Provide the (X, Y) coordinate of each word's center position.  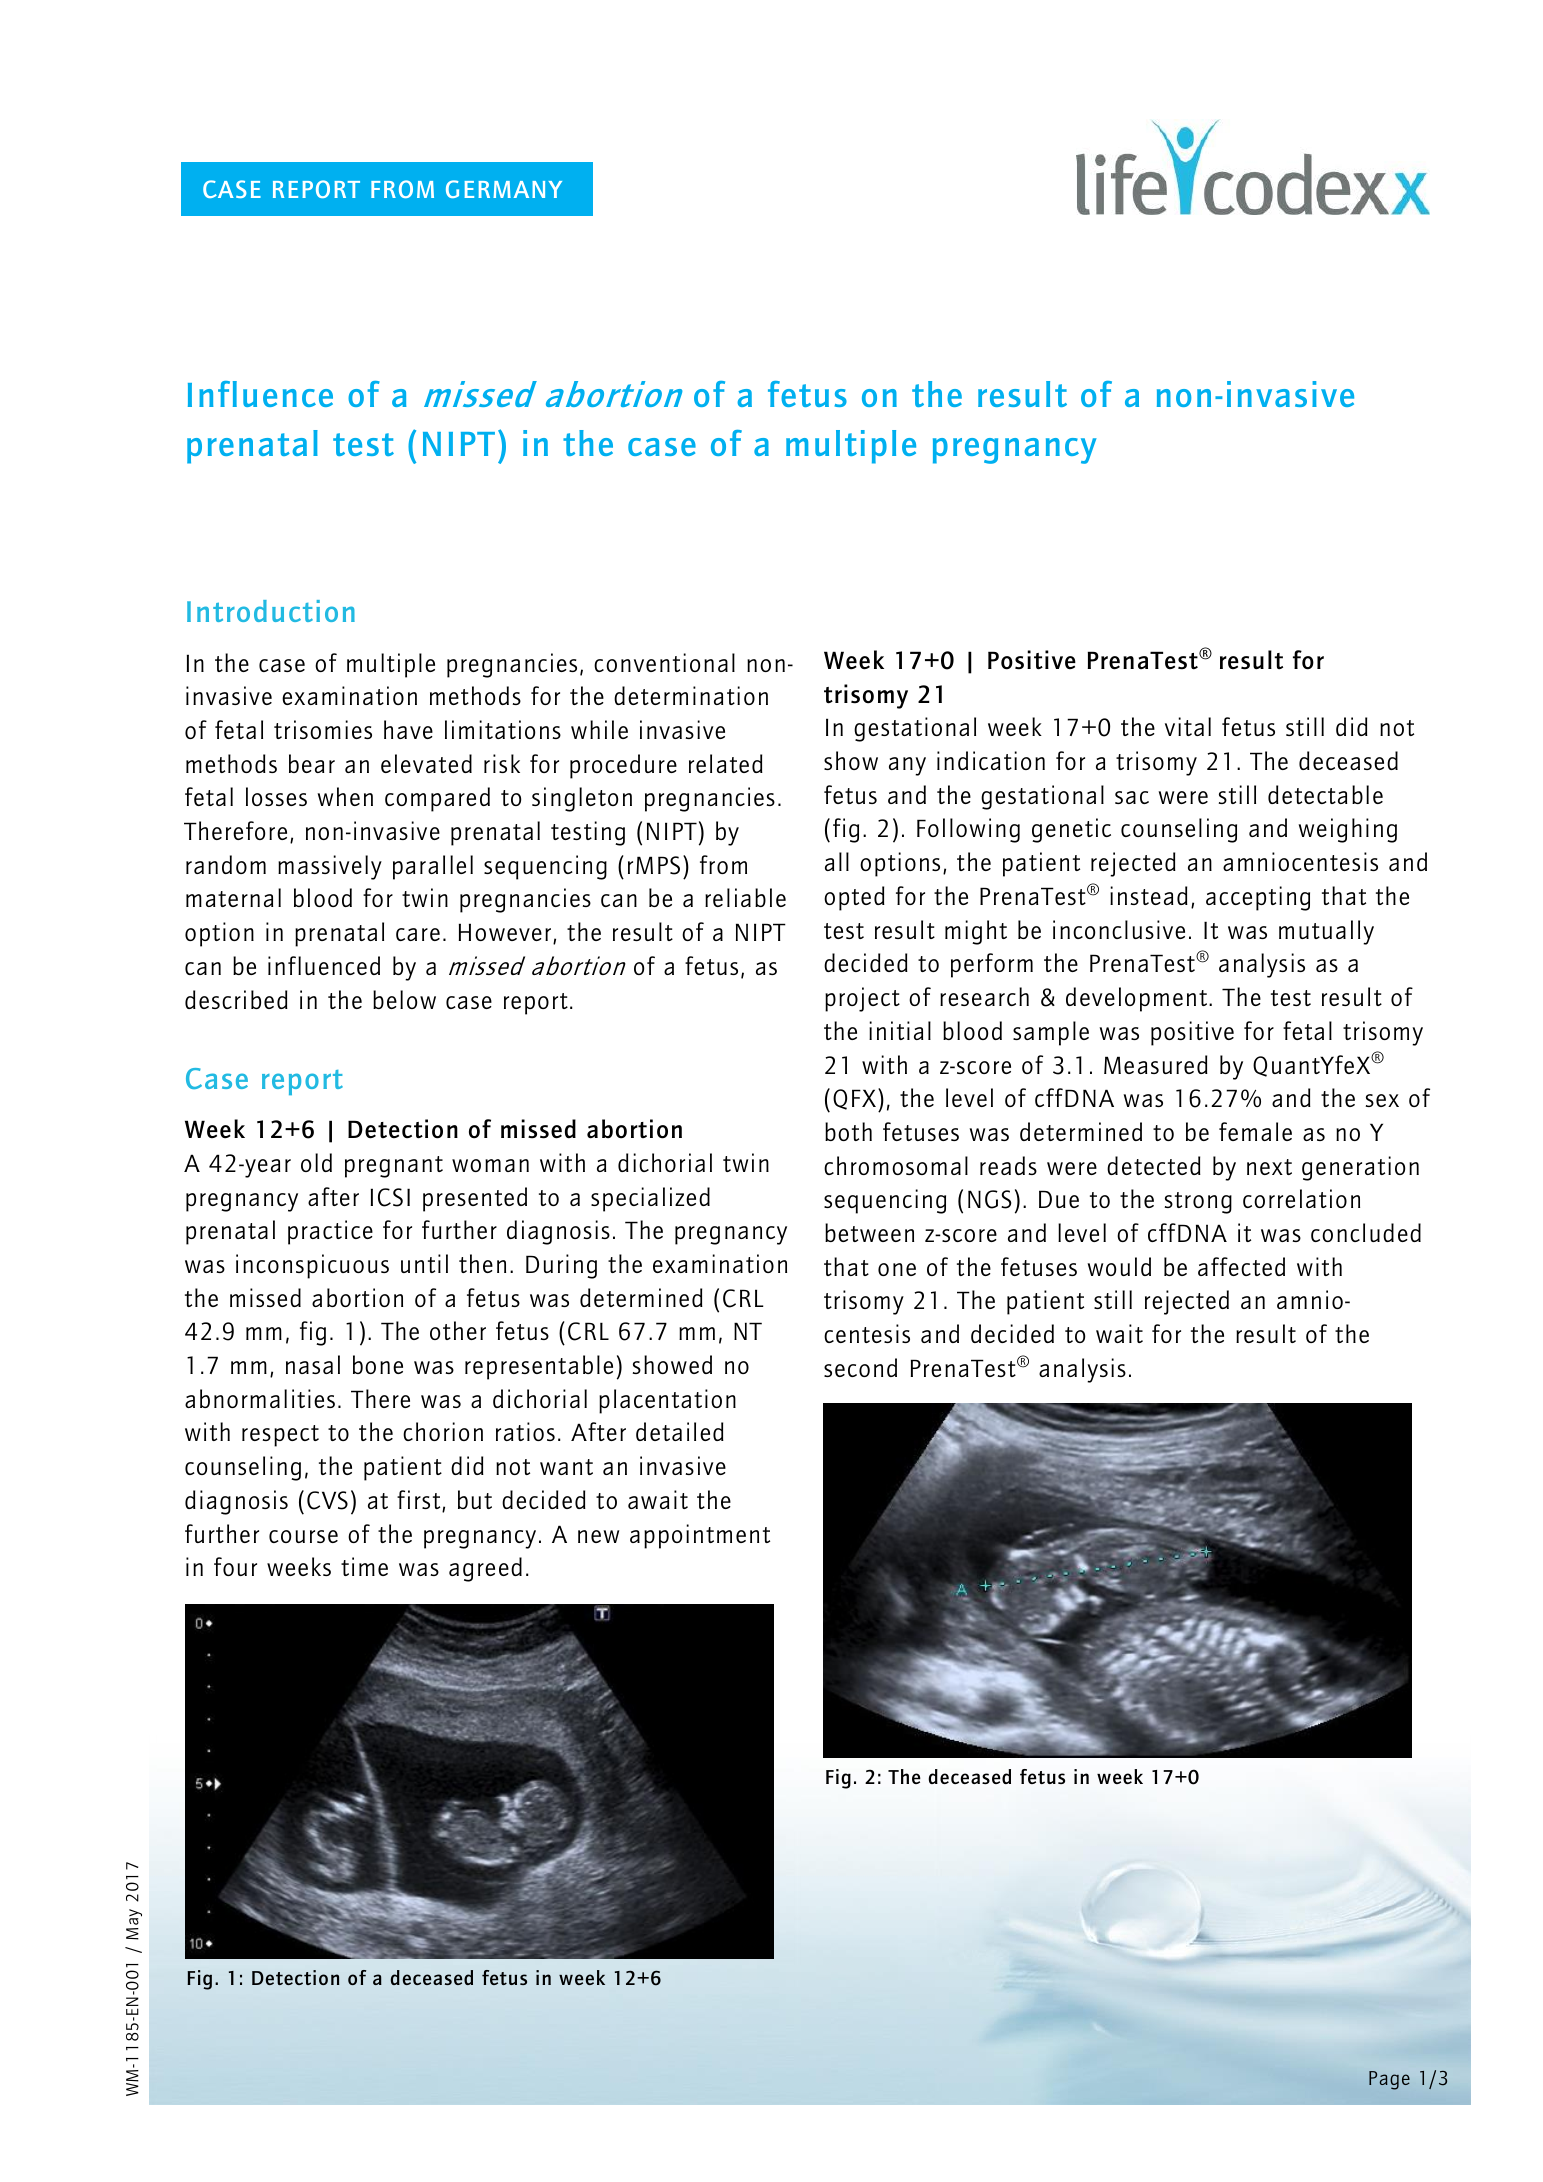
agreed (485, 1569)
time (364, 1566)
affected (1241, 1266)
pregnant (394, 1167)
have (408, 729)
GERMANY (504, 189)
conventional (664, 662)
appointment (700, 1536)
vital (1188, 726)
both (848, 1131)
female (1255, 1131)
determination (691, 695)
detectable (1325, 794)
